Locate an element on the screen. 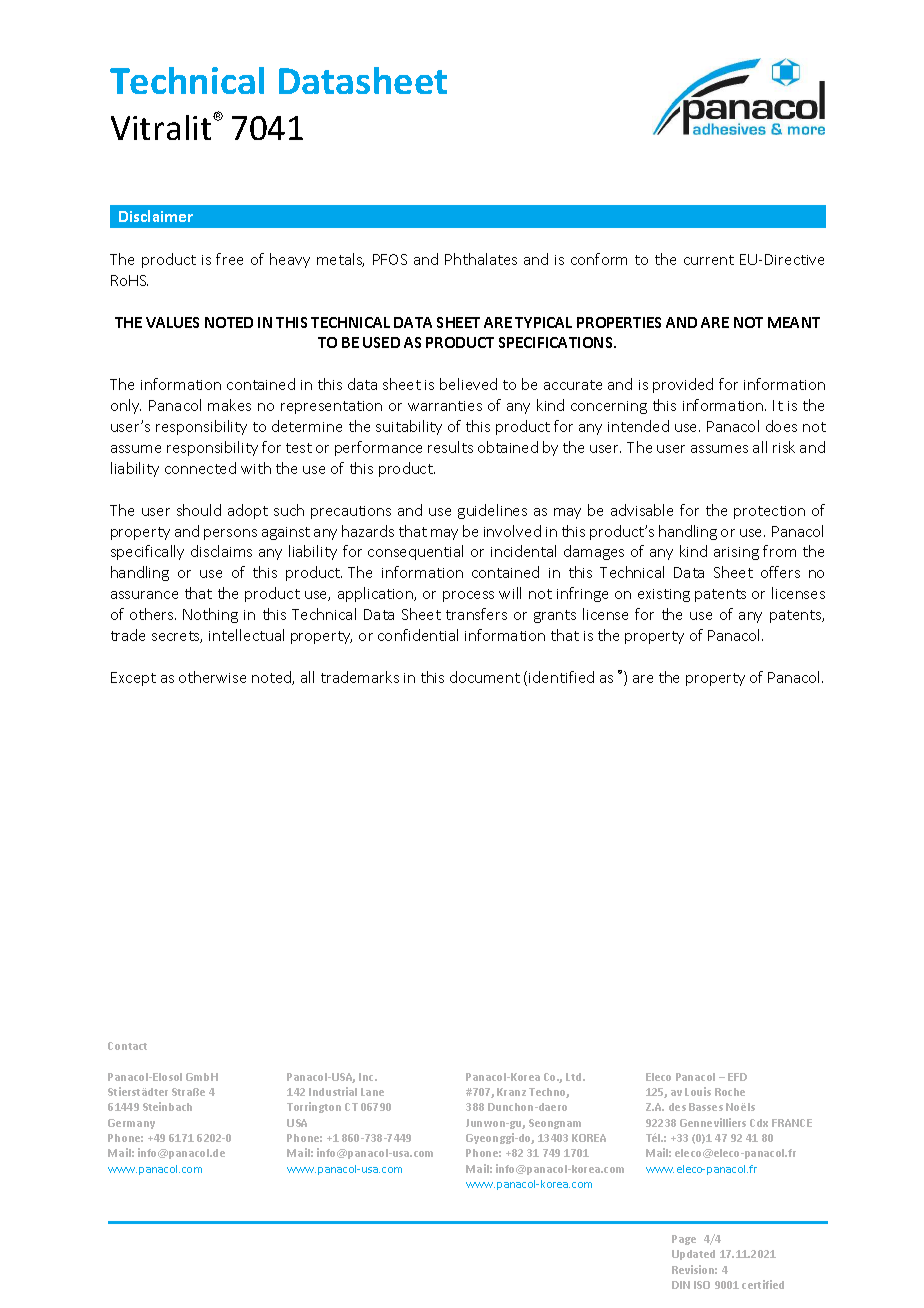 The height and width of the screenshot is (1308, 924). Techno is located at coordinates (549, 1093).
